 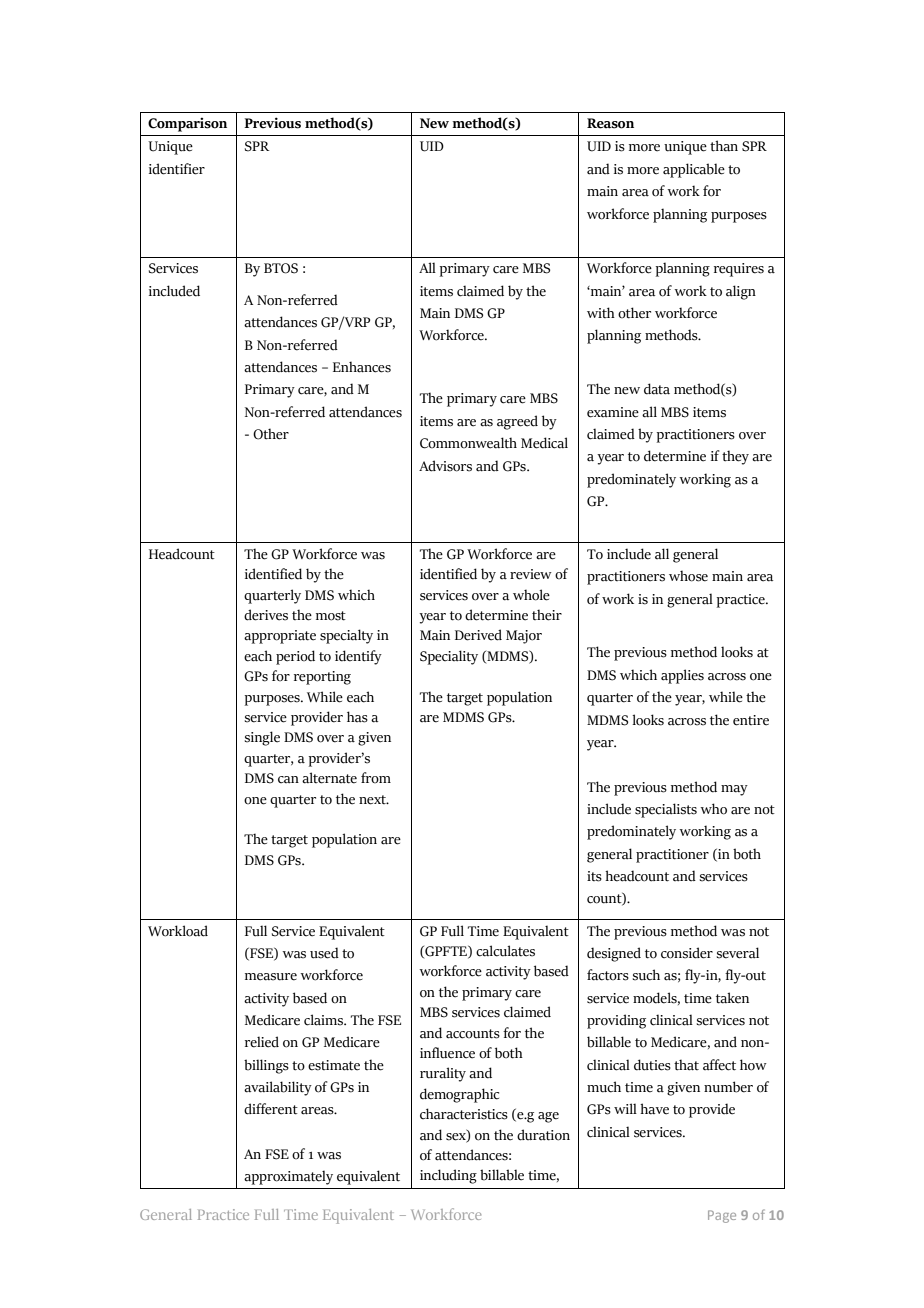 I want to click on applies, so click(x=682, y=676).
